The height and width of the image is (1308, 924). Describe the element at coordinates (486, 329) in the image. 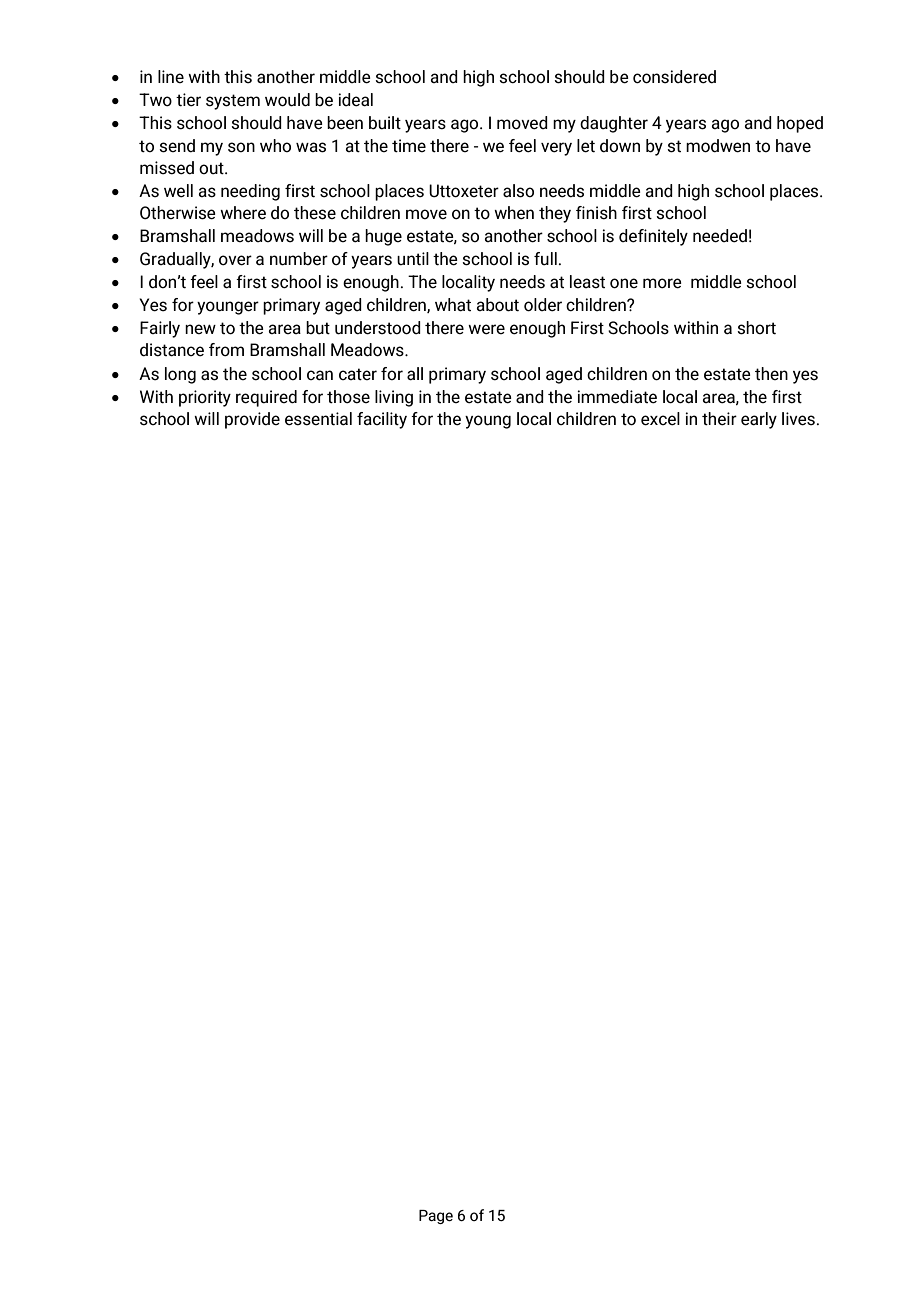

I see `were` at that location.
